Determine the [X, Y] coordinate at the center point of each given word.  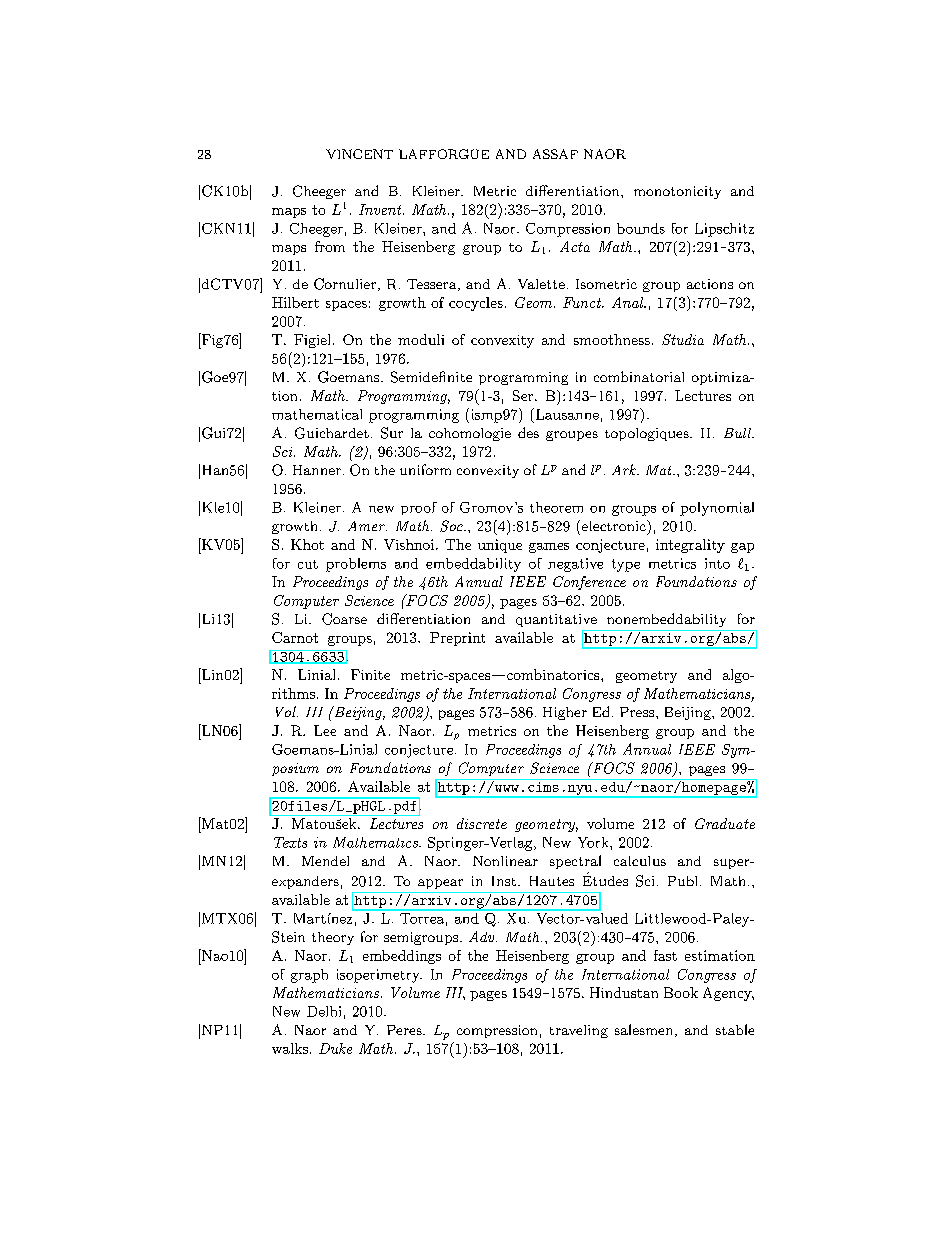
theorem [556, 507]
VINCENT [359, 154]
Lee [325, 730]
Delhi [324, 1011]
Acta [575, 246]
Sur [392, 433]
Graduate [725, 823]
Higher [565, 713]
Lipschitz [724, 230]
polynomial [717, 509]
